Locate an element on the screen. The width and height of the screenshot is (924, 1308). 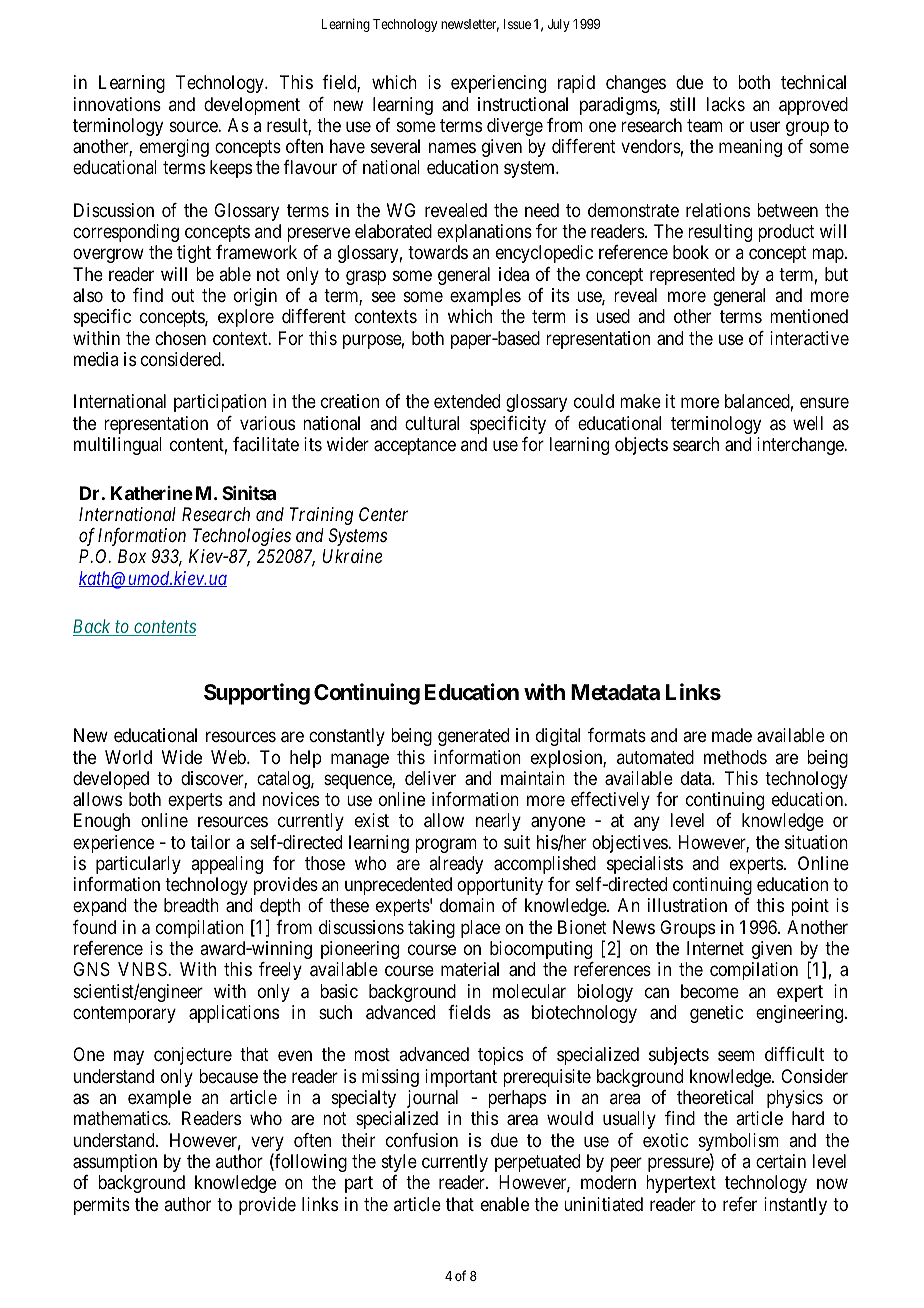
innovations is located at coordinates (117, 104).
